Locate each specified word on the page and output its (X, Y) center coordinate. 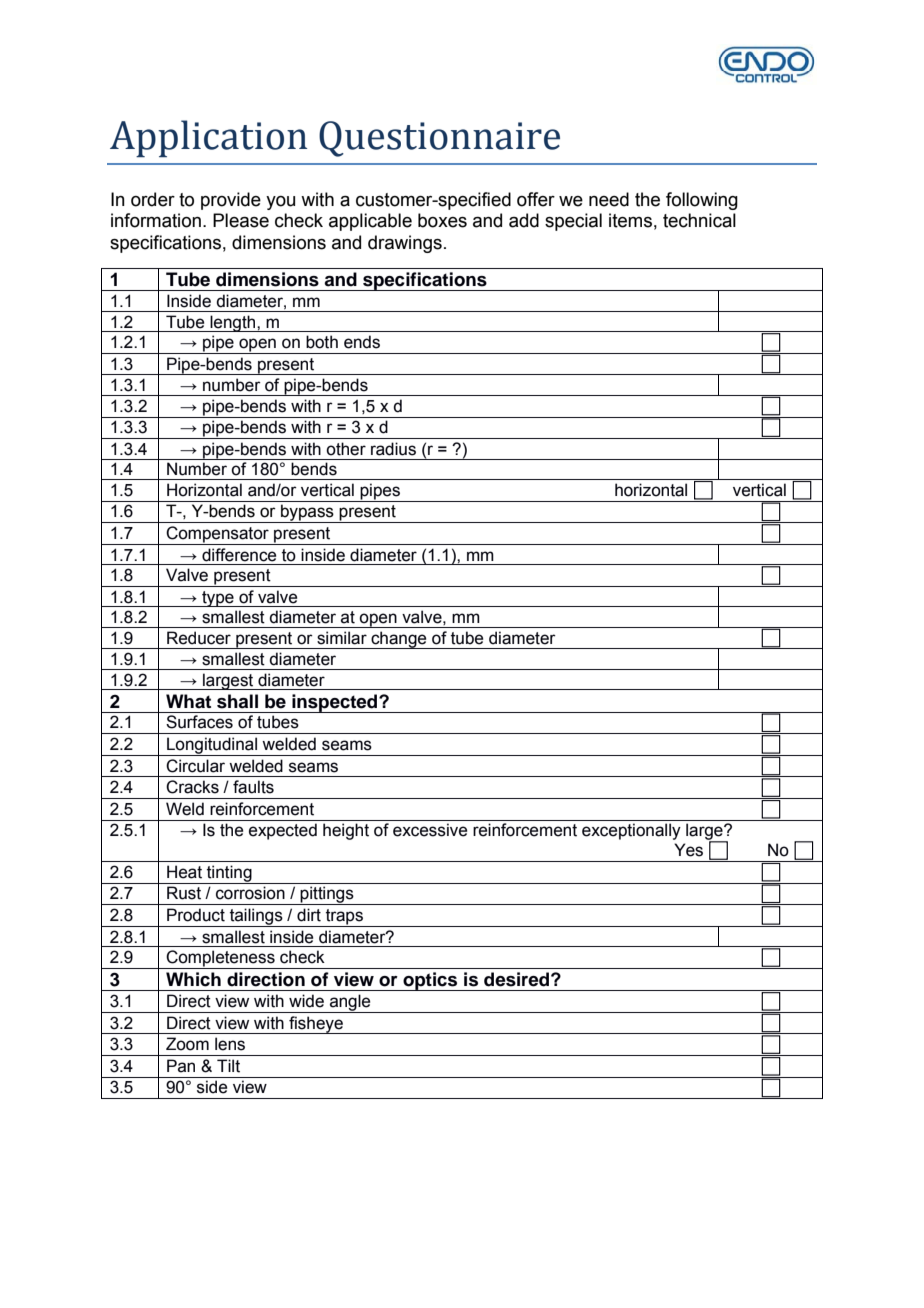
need (609, 199)
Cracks (192, 787)
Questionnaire (439, 139)
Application (208, 138)
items (630, 220)
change (399, 640)
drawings (405, 244)
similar (342, 638)
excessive (430, 830)
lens (230, 1044)
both (322, 342)
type (218, 599)
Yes (688, 850)
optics (430, 981)
